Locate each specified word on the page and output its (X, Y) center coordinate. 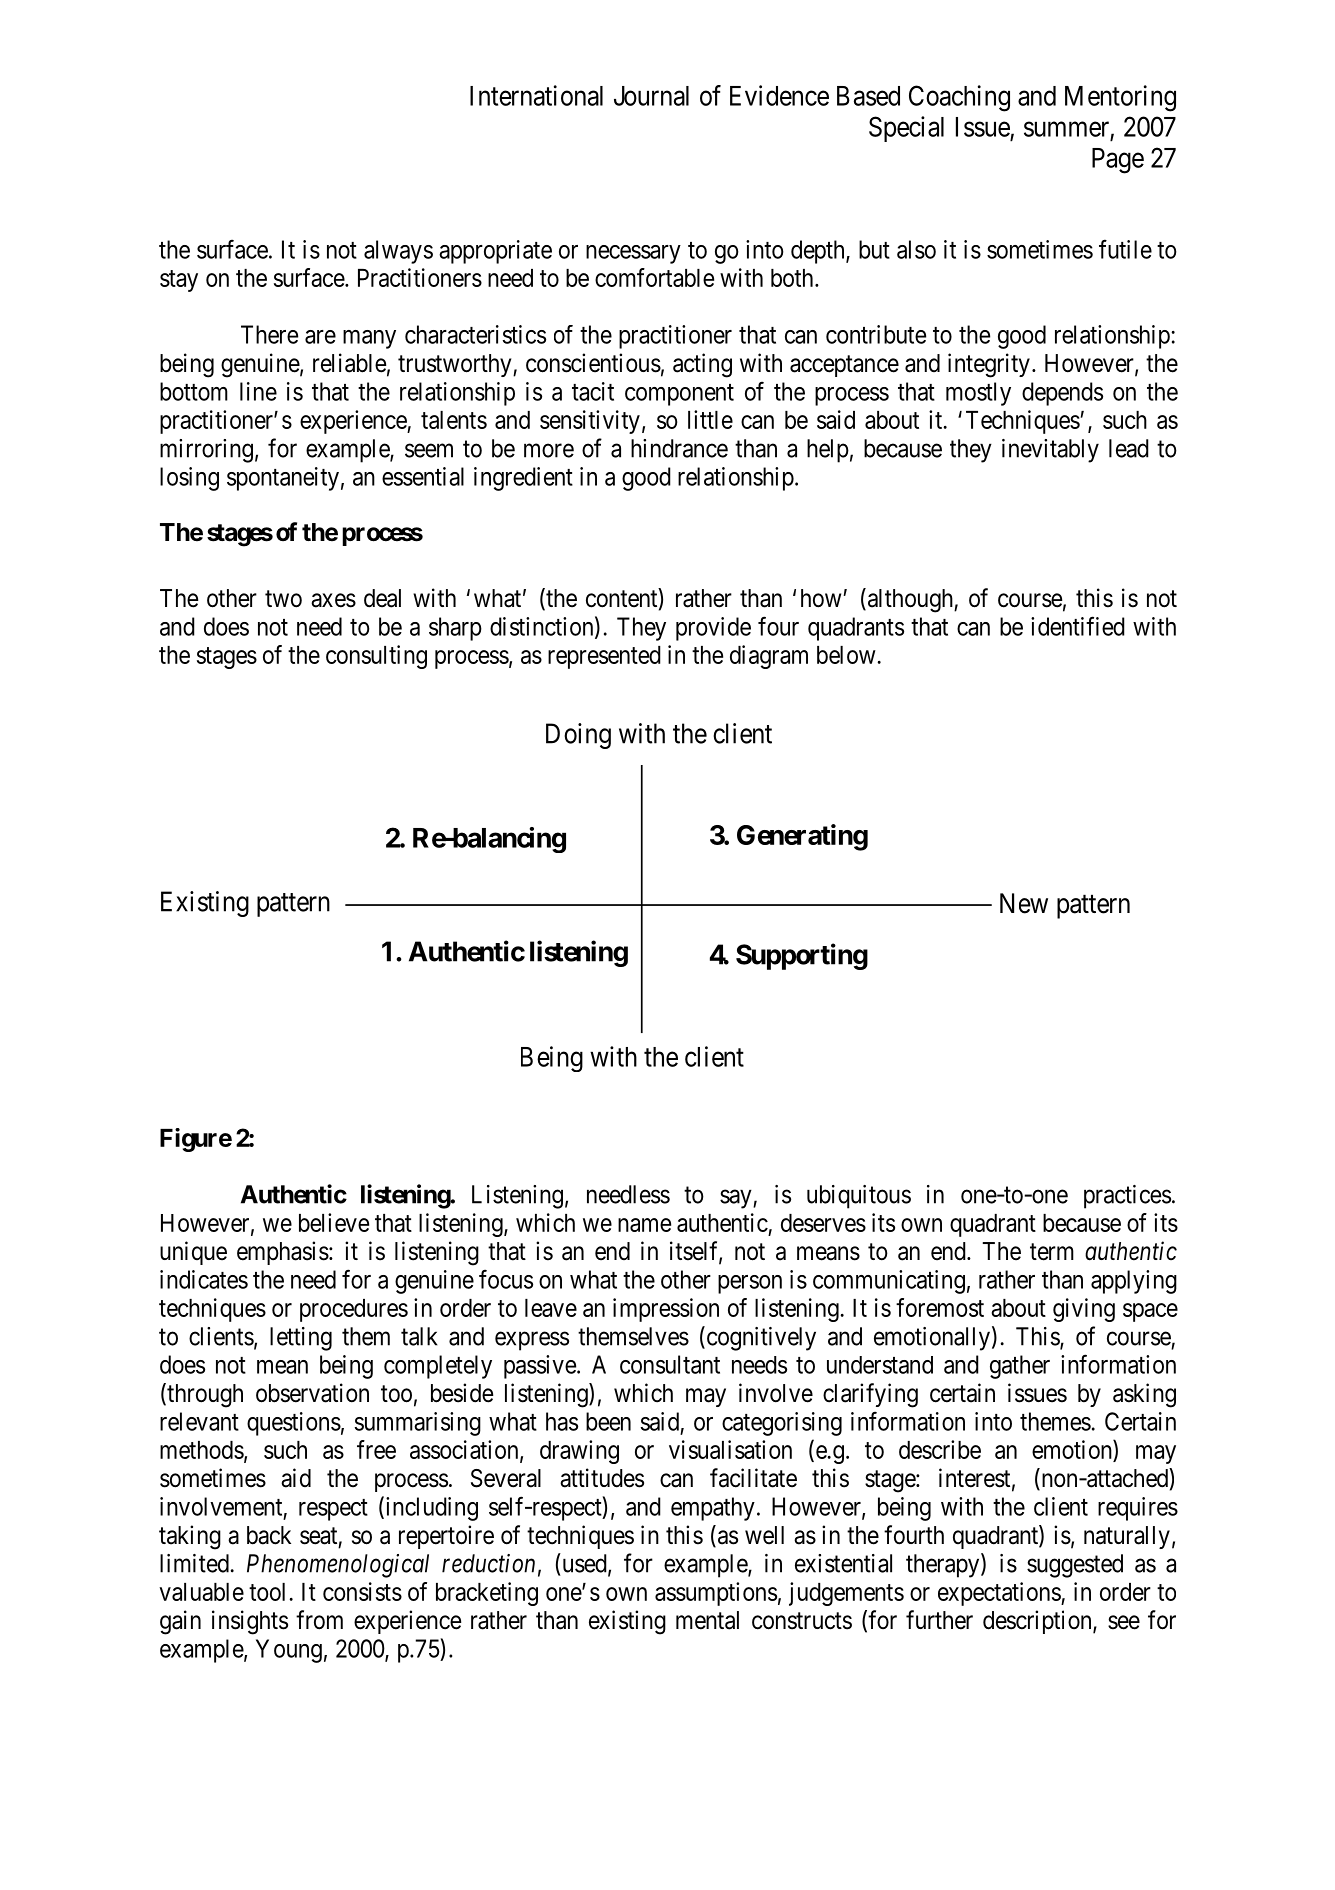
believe (334, 1222)
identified (1078, 626)
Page (1118, 161)
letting (301, 1339)
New (1024, 903)
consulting (376, 657)
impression (666, 1310)
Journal (651, 96)
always (398, 252)
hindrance (679, 448)
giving (1084, 1310)
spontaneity (283, 479)
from (319, 1620)
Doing (578, 736)
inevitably (1050, 451)
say (737, 1199)
